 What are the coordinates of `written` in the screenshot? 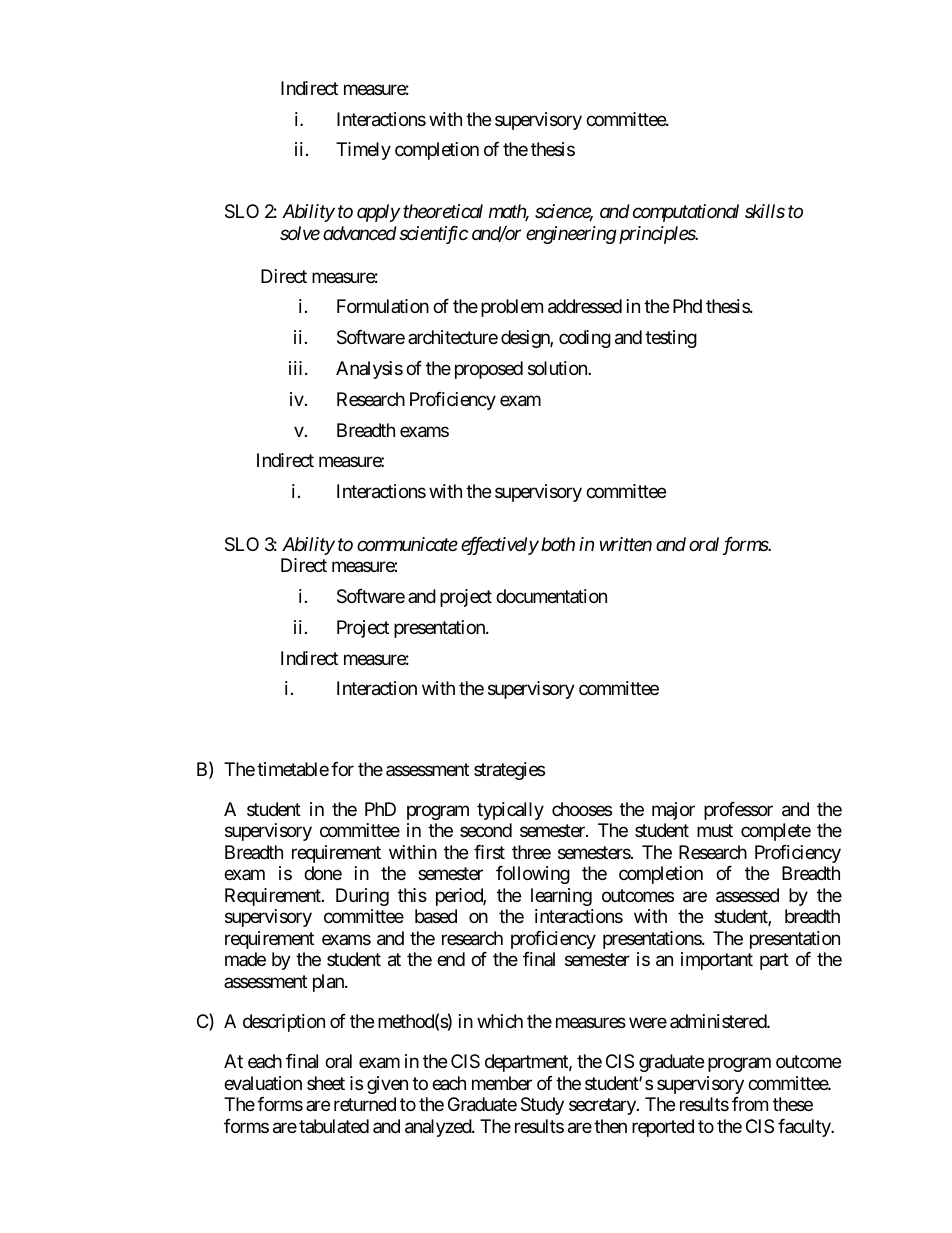 It's located at (626, 544).
